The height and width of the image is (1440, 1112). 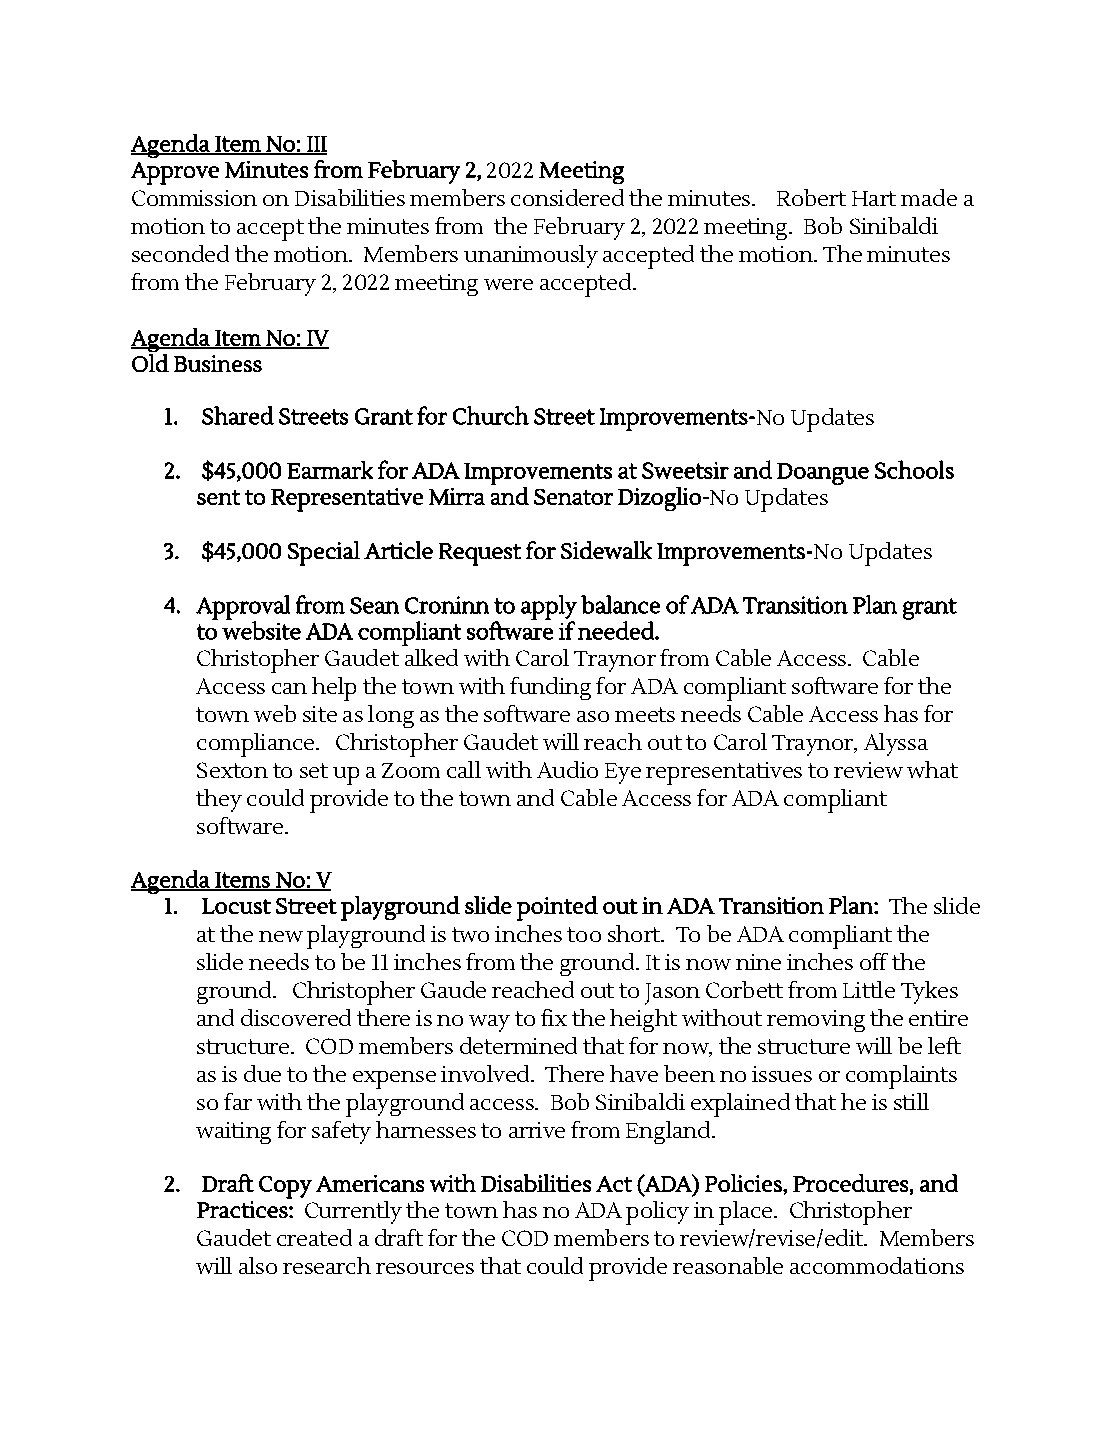 I want to click on pointed, so click(x=557, y=908).
